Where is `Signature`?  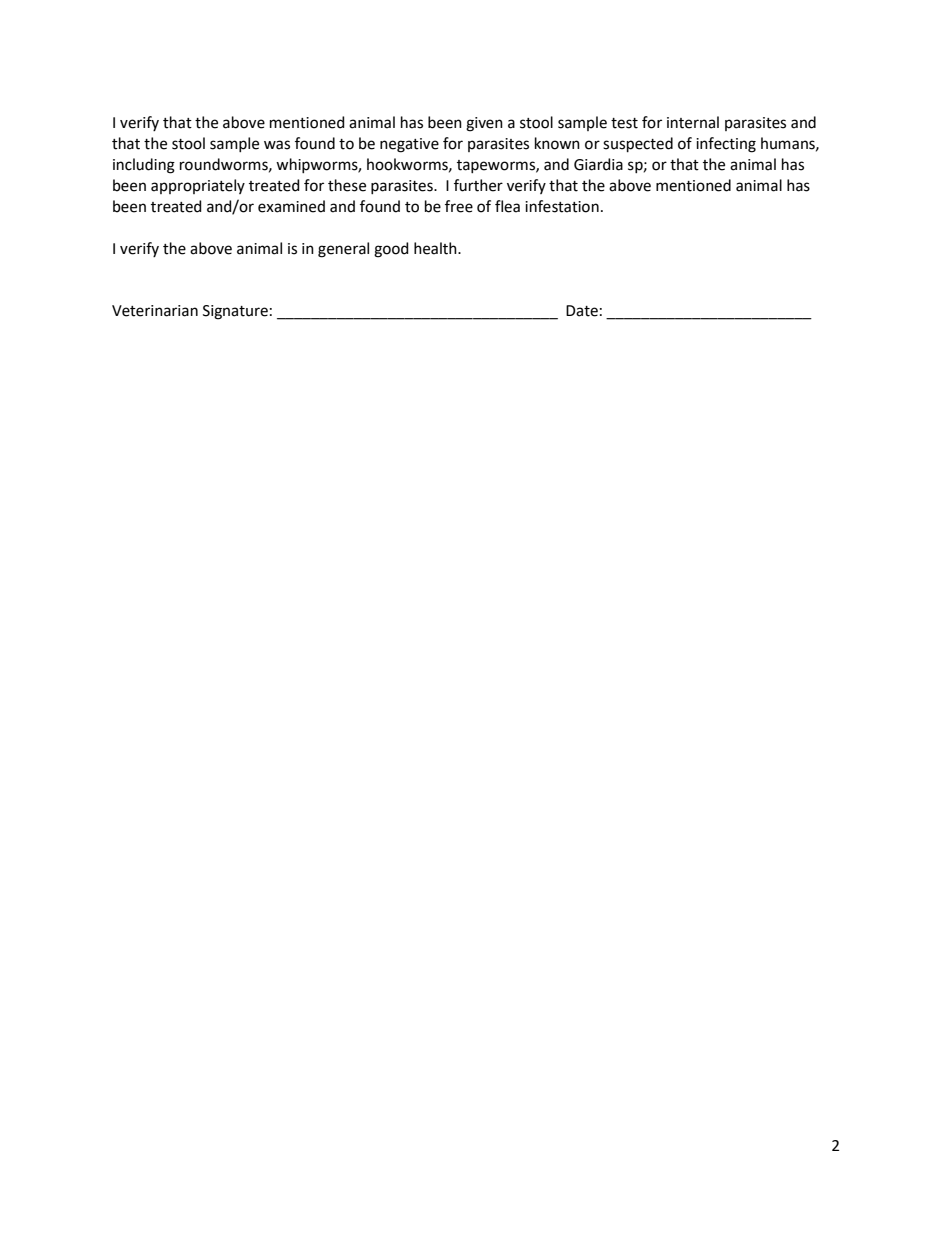 Signature is located at coordinates (235, 312).
